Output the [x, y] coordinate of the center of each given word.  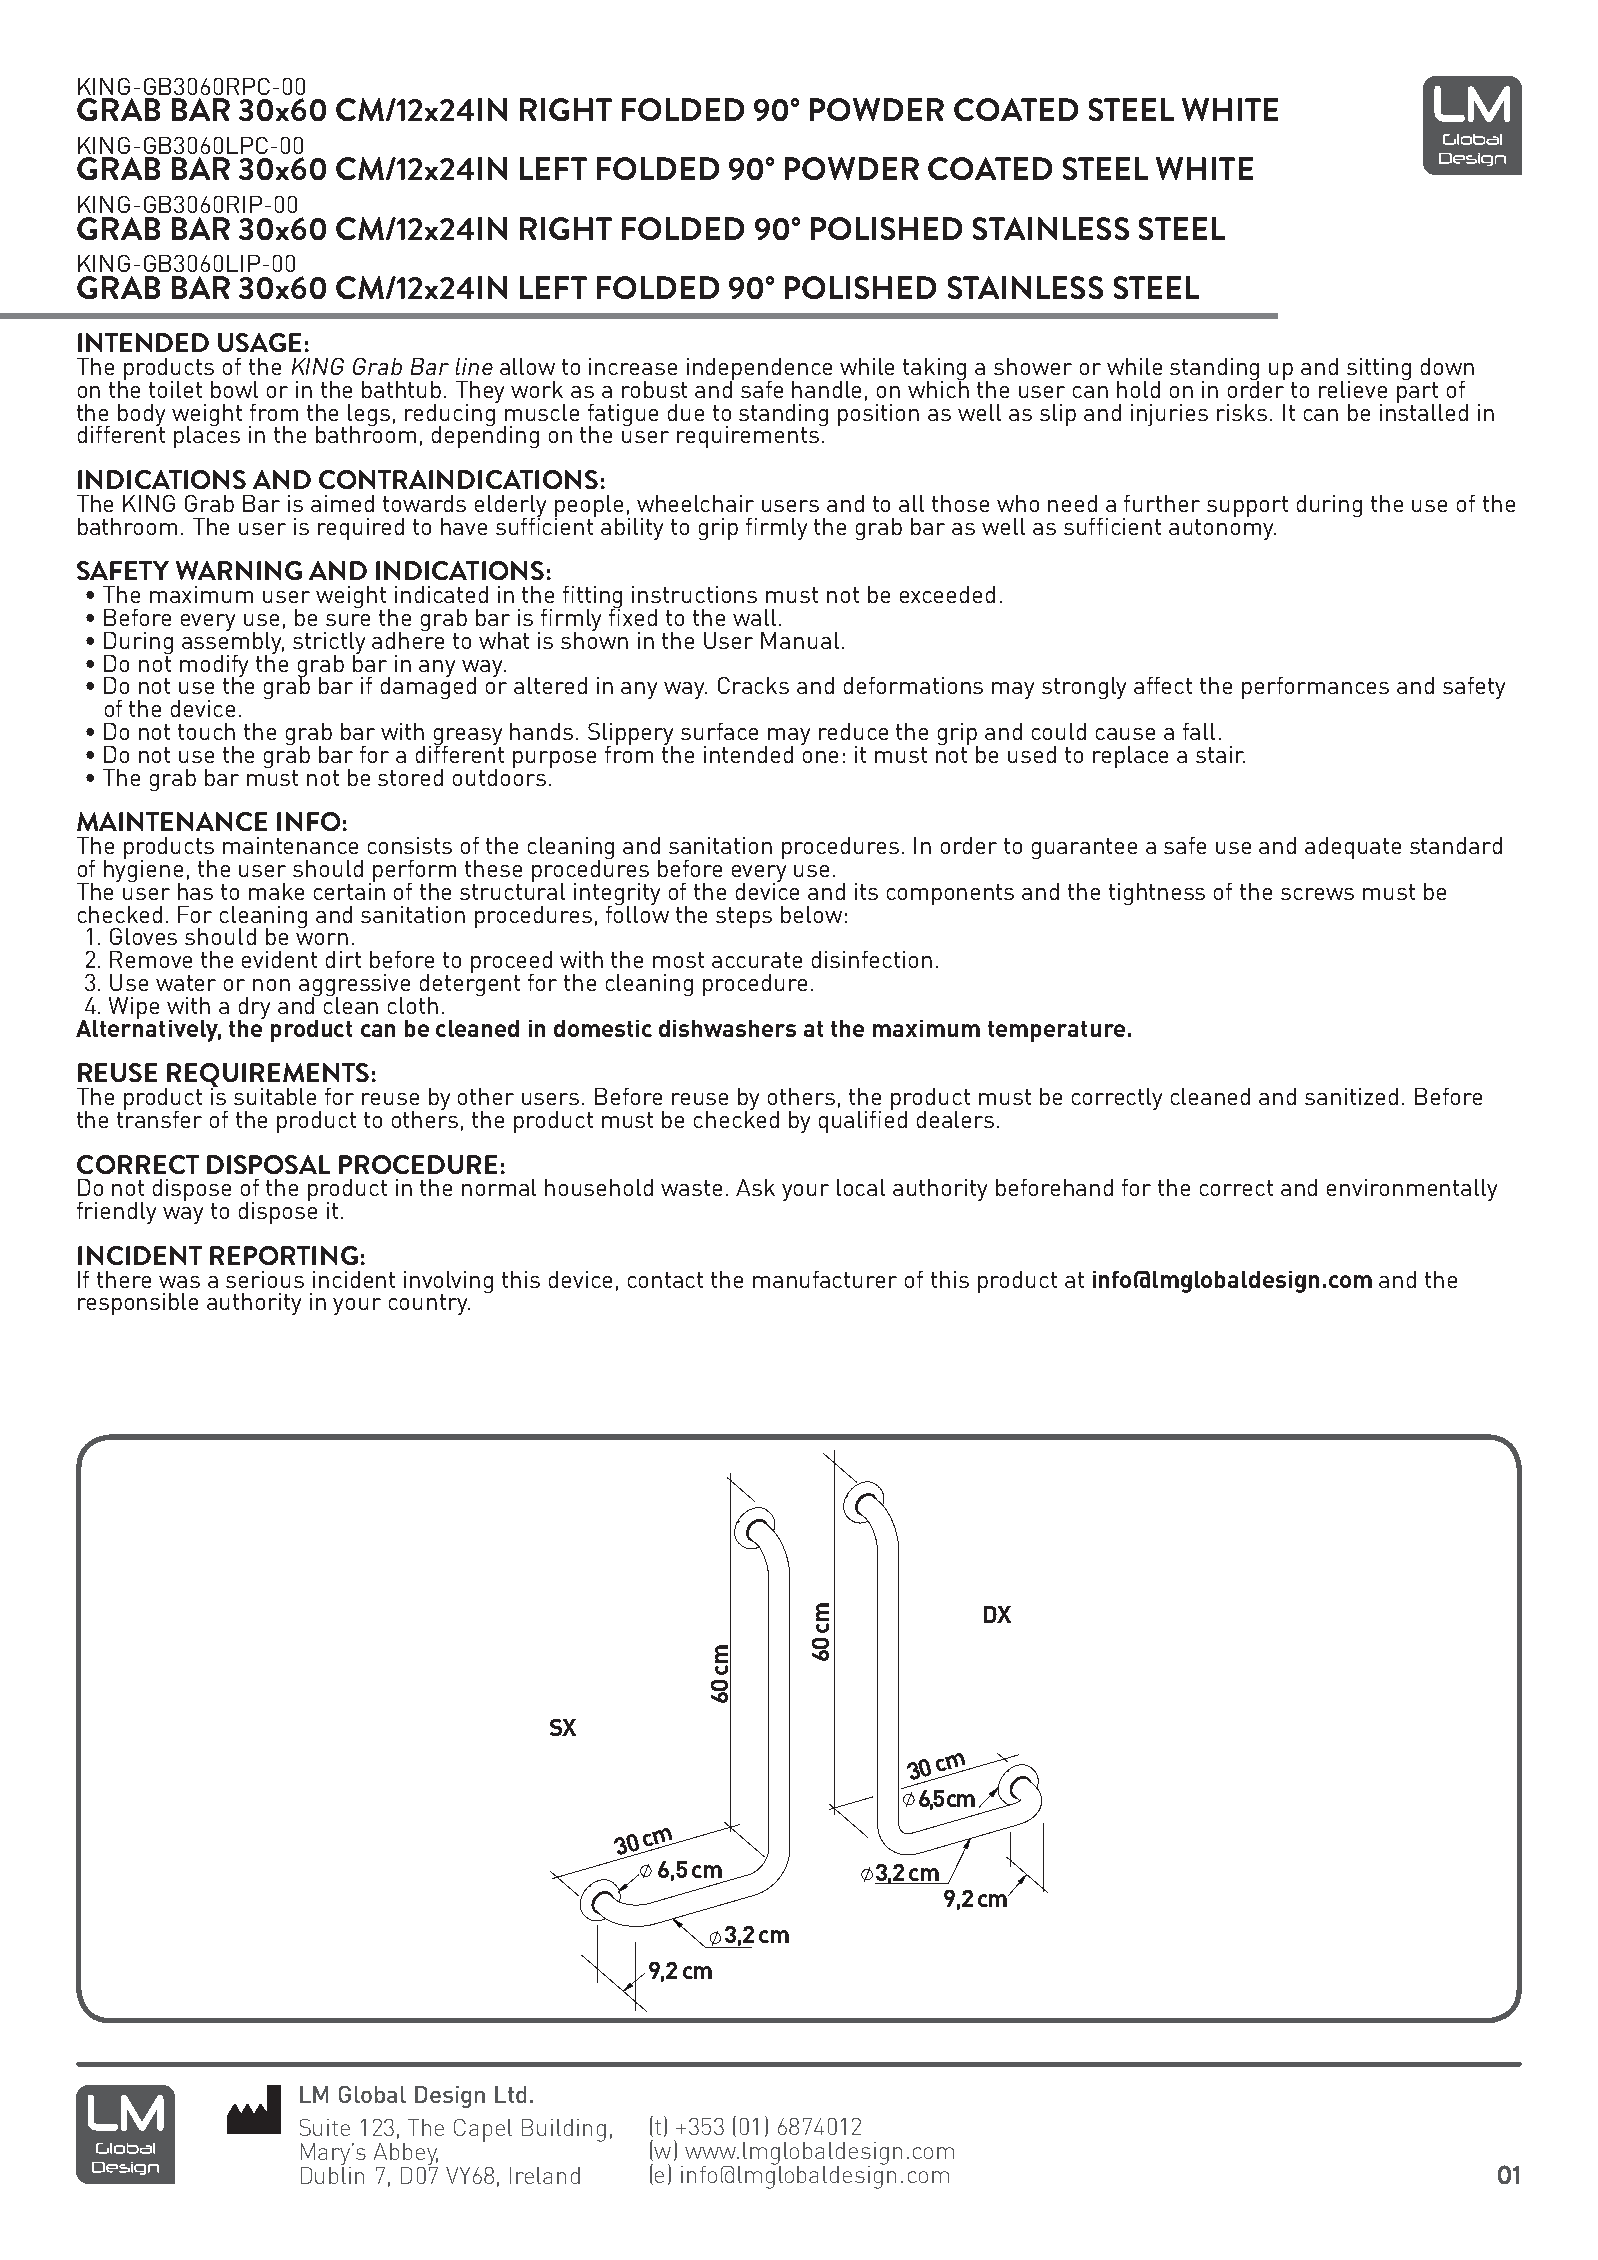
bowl [234, 389]
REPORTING [284, 1255]
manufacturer [825, 1279]
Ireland [545, 2175]
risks [1244, 412]
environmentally [1412, 1190]
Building [564, 2130]
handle [826, 389]
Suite [325, 2127]
